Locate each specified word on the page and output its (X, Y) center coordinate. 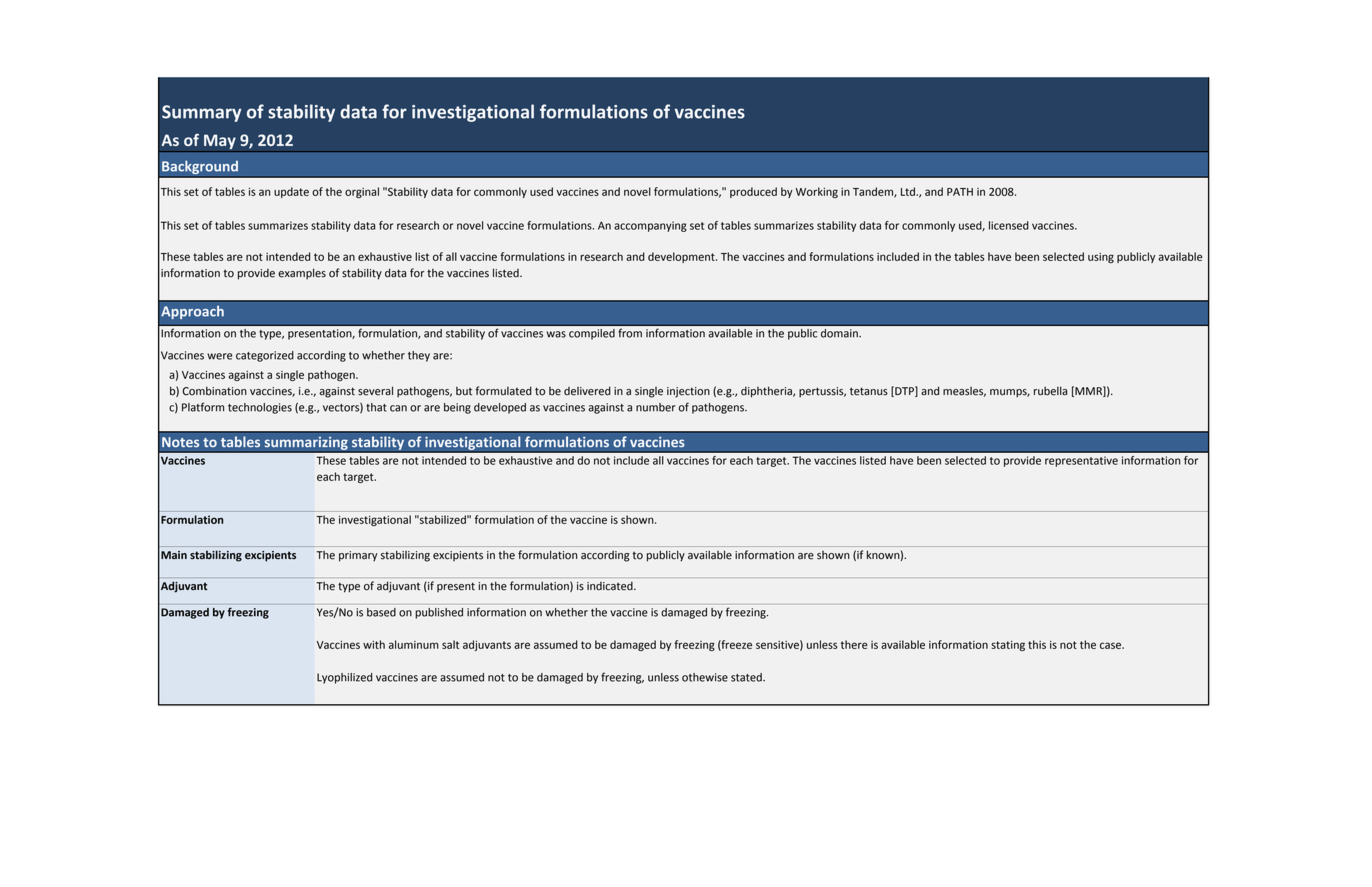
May (220, 143)
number (656, 407)
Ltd (909, 191)
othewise (705, 677)
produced (753, 192)
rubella (1050, 391)
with (374, 644)
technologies (260, 408)
